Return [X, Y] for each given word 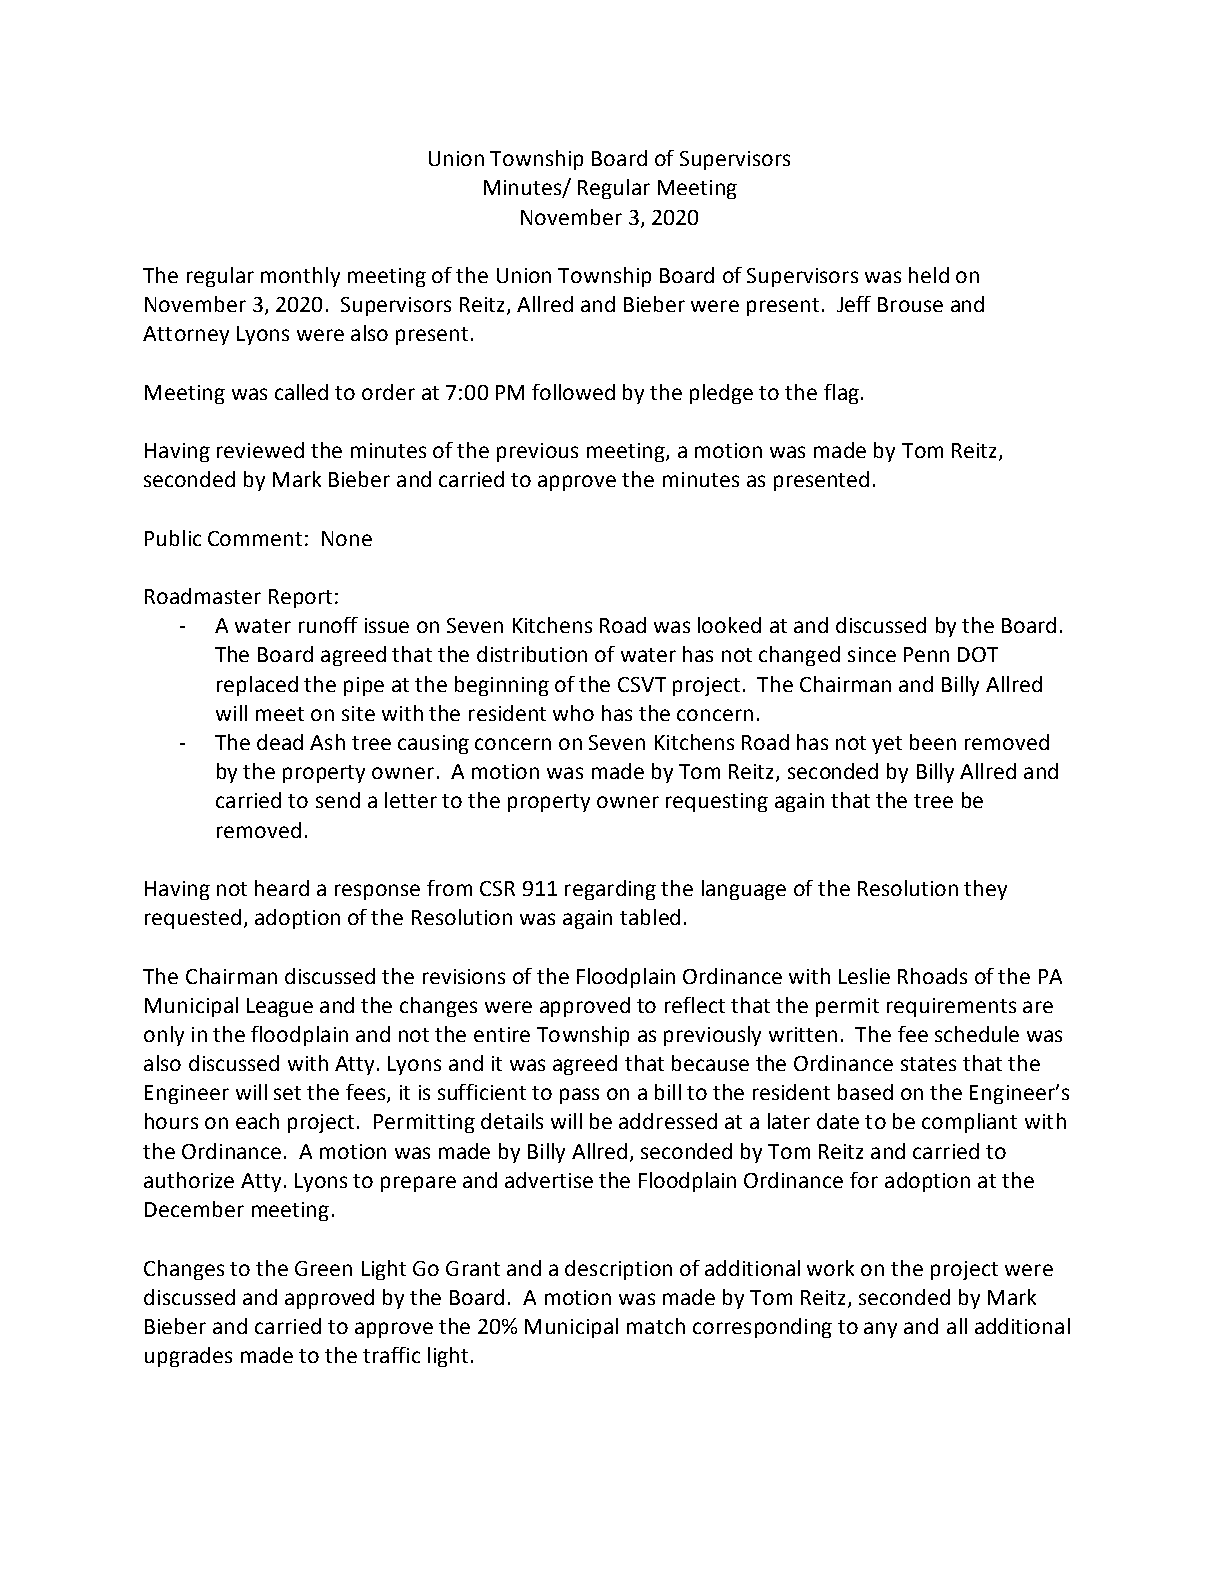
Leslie [864, 976]
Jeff [854, 304]
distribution [532, 654]
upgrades [188, 1357]
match [656, 1326]
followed [573, 392]
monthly [300, 277]
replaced [257, 686]
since [872, 654]
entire [502, 1034]
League [280, 1007]
